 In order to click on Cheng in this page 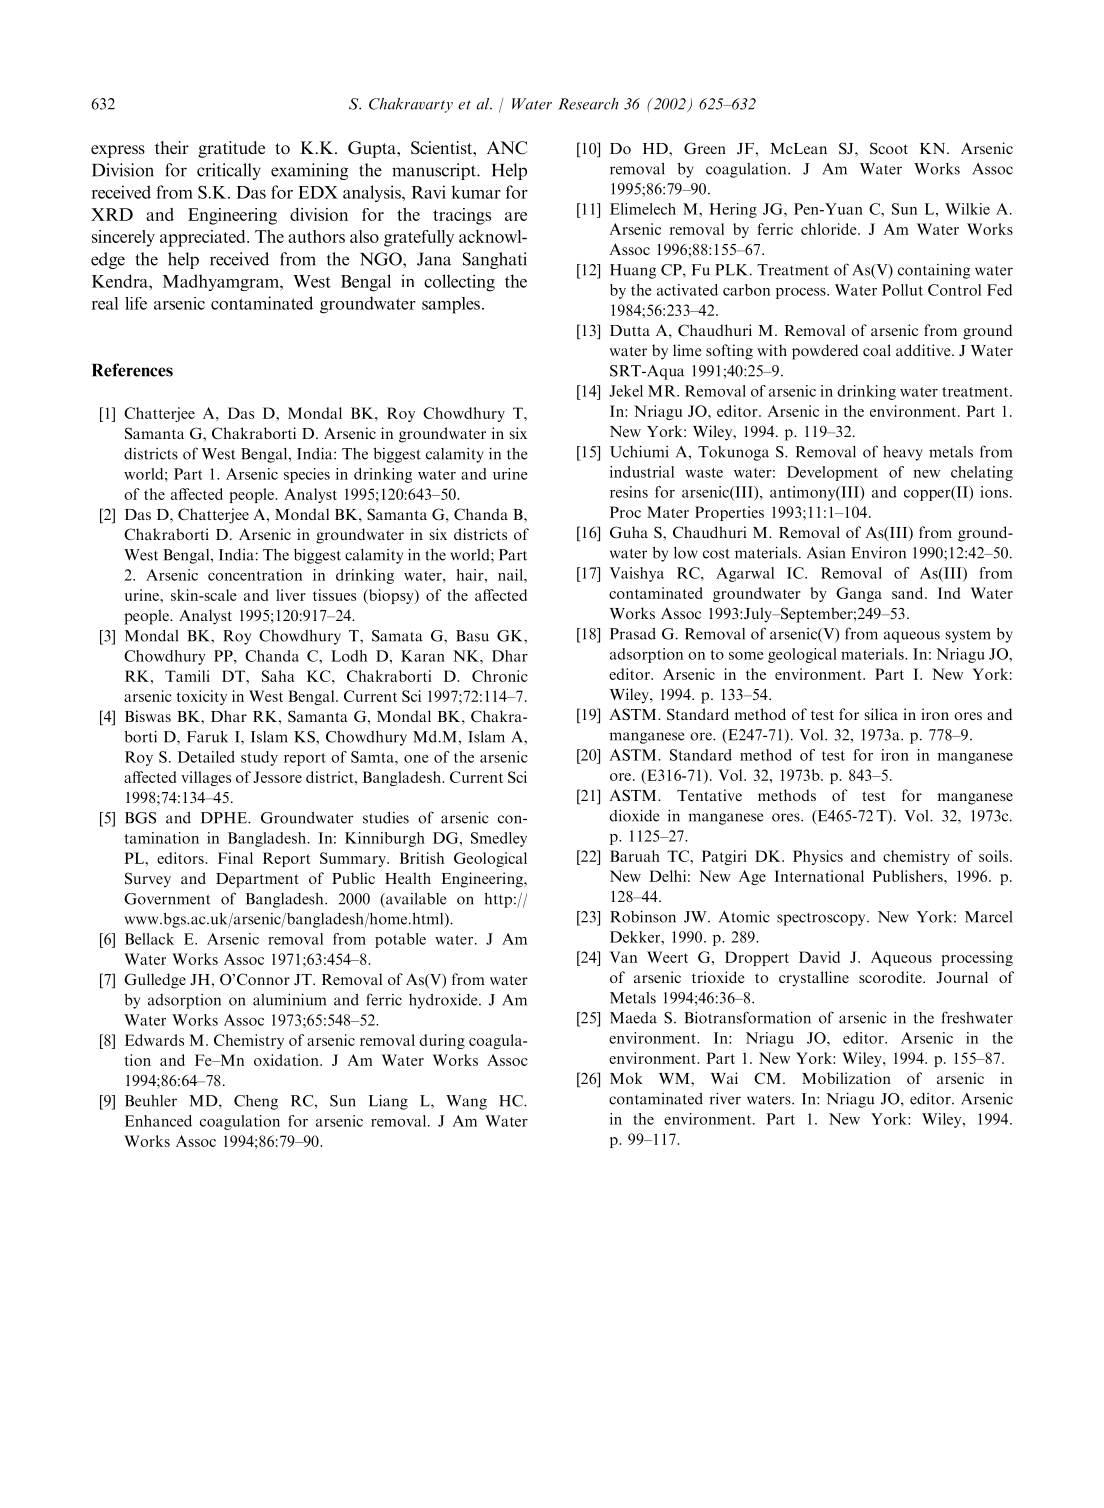, I will do `click(256, 1102)`.
